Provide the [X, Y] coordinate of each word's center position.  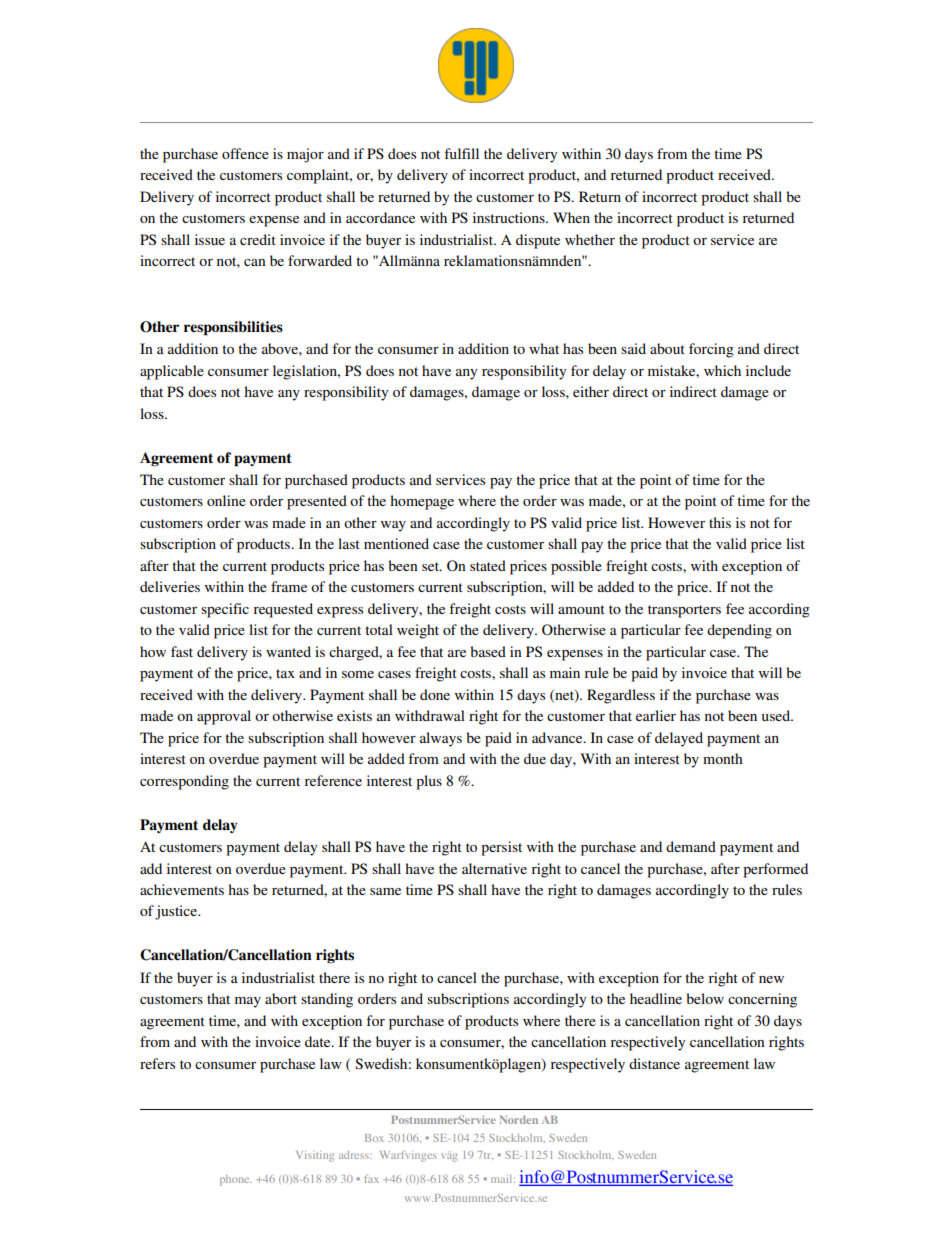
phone [236, 1180]
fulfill [461, 153]
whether [590, 239]
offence [245, 153]
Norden [519, 1120]
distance [654, 1063]
